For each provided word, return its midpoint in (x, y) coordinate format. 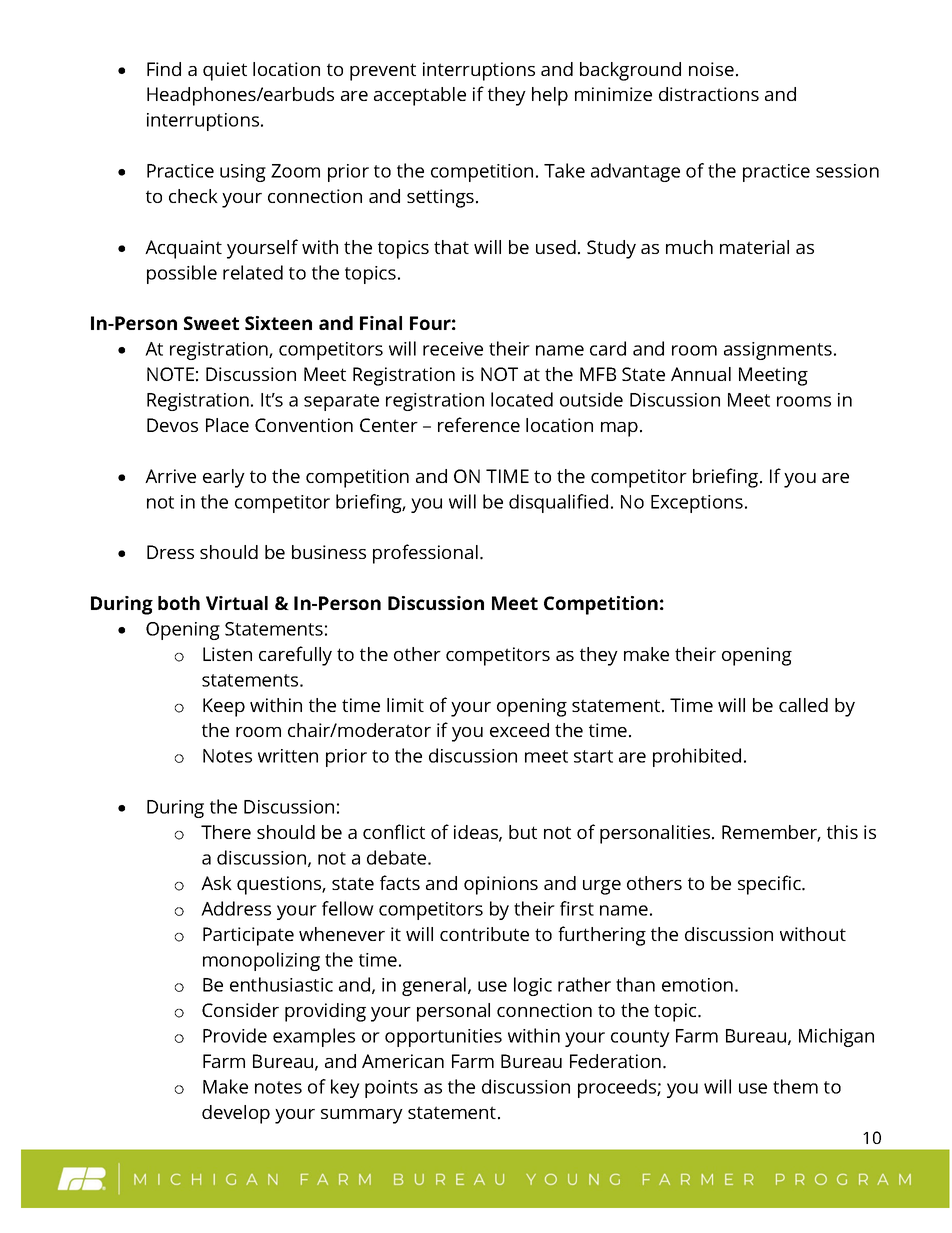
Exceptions (697, 504)
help (550, 96)
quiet (225, 71)
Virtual (237, 603)
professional (425, 554)
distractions (709, 94)
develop (236, 1114)
